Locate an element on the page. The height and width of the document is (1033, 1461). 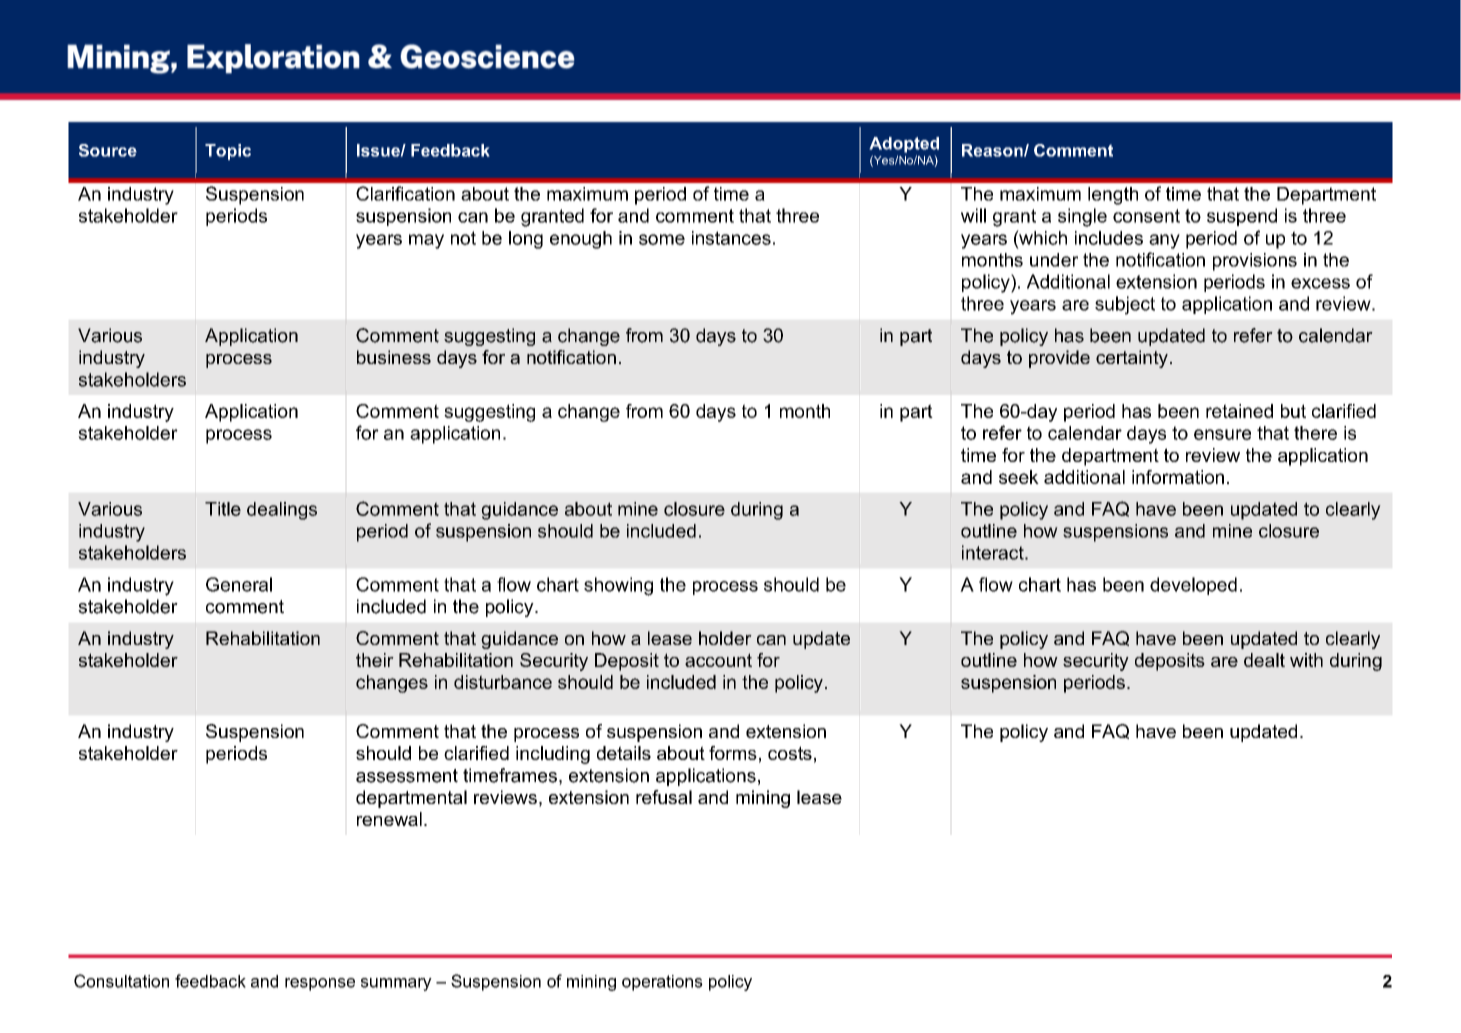
operations is located at coordinates (662, 983).
